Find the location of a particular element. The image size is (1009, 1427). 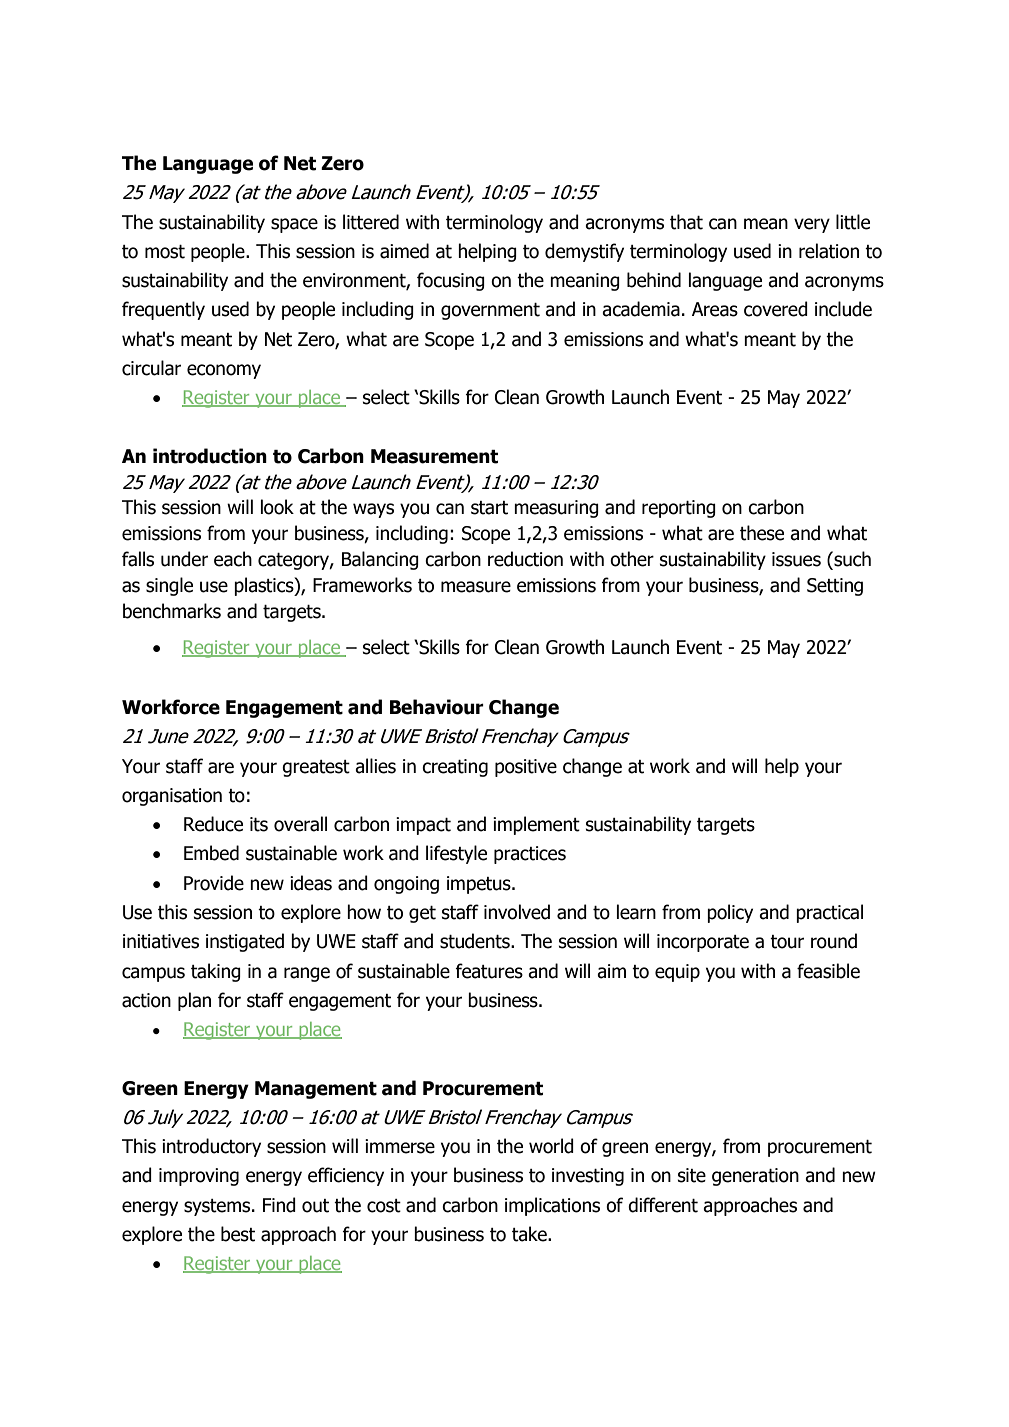

focusing is located at coordinates (451, 281).
